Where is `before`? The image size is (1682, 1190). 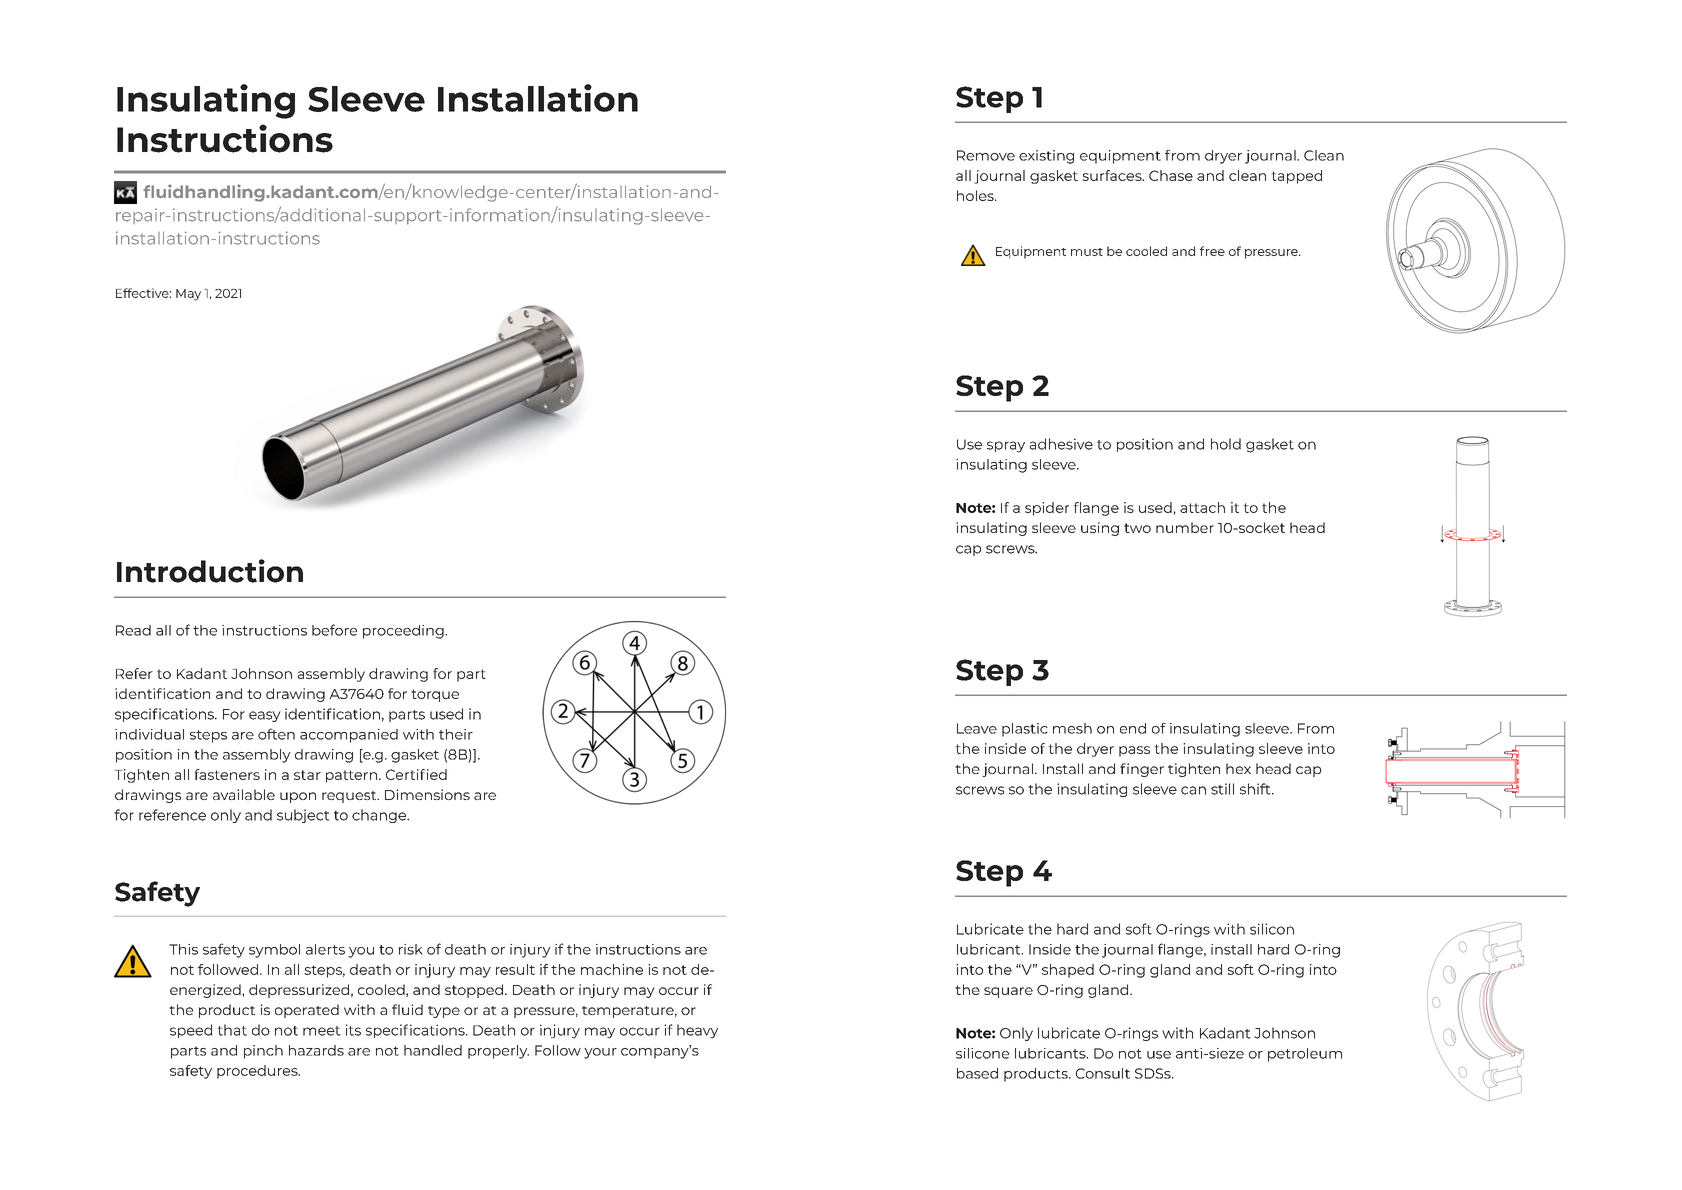 before is located at coordinates (334, 630).
